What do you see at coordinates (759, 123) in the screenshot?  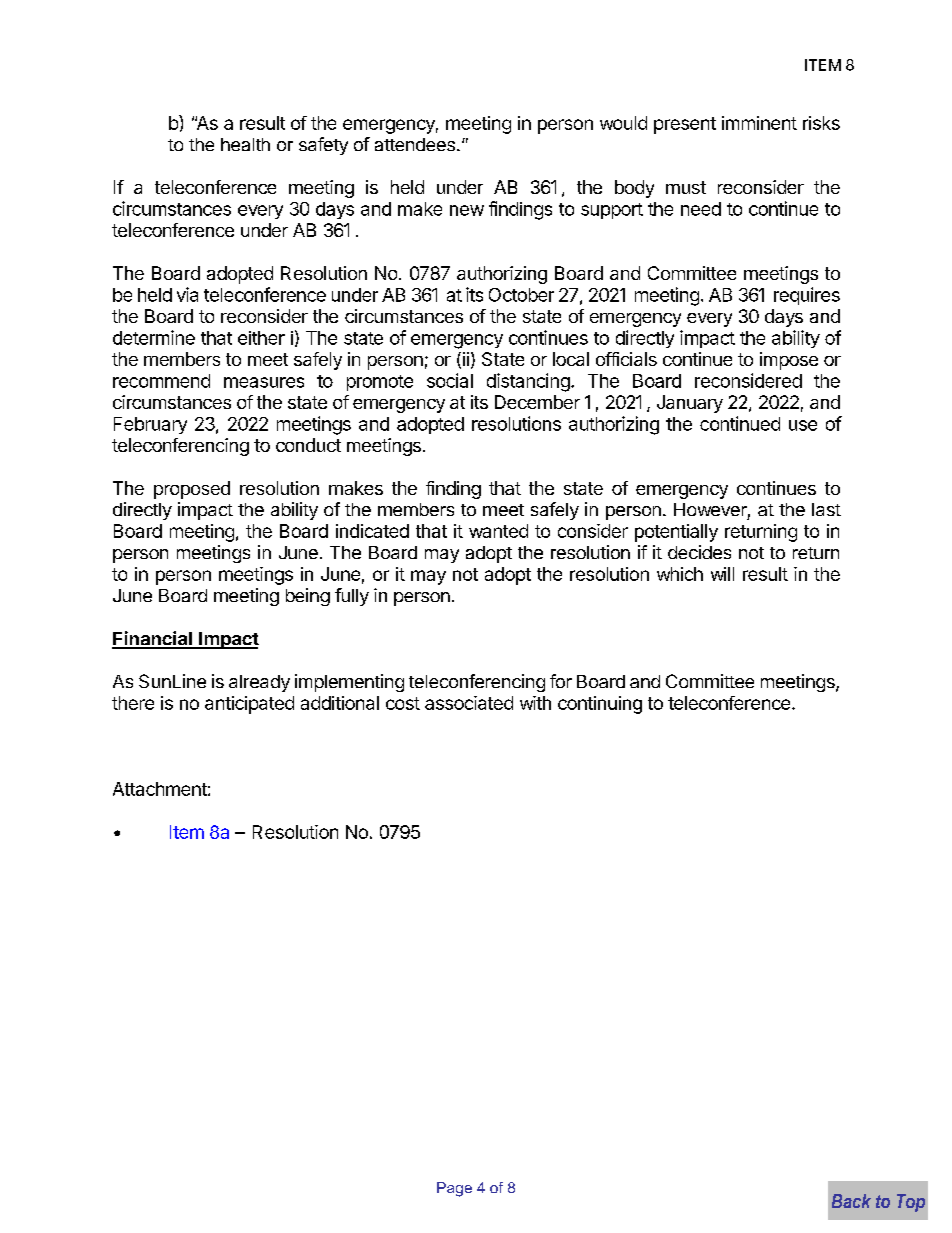 I see `imminent` at bounding box center [759, 123].
